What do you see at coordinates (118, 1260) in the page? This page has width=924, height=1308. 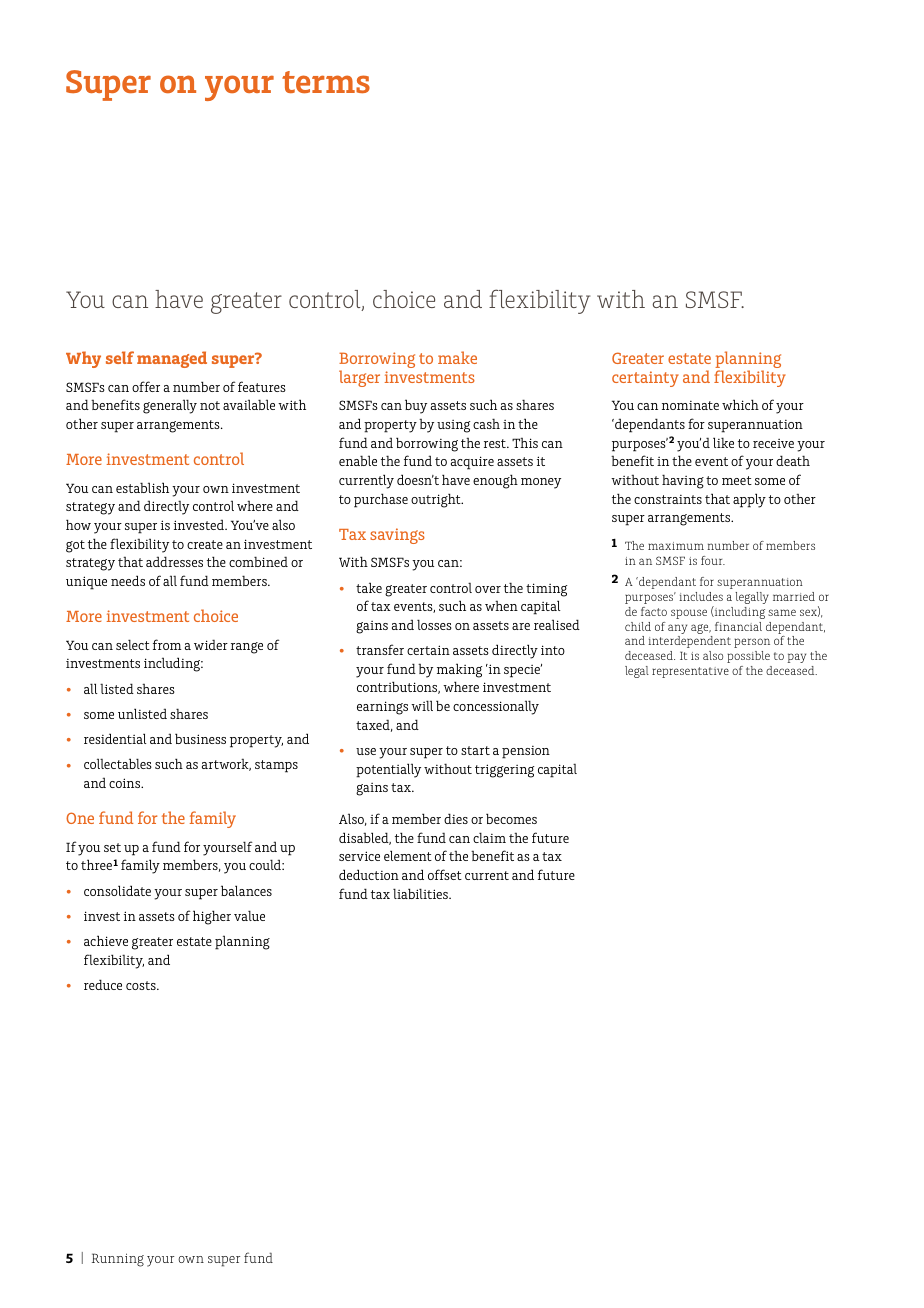 I see `Running` at bounding box center [118, 1260].
